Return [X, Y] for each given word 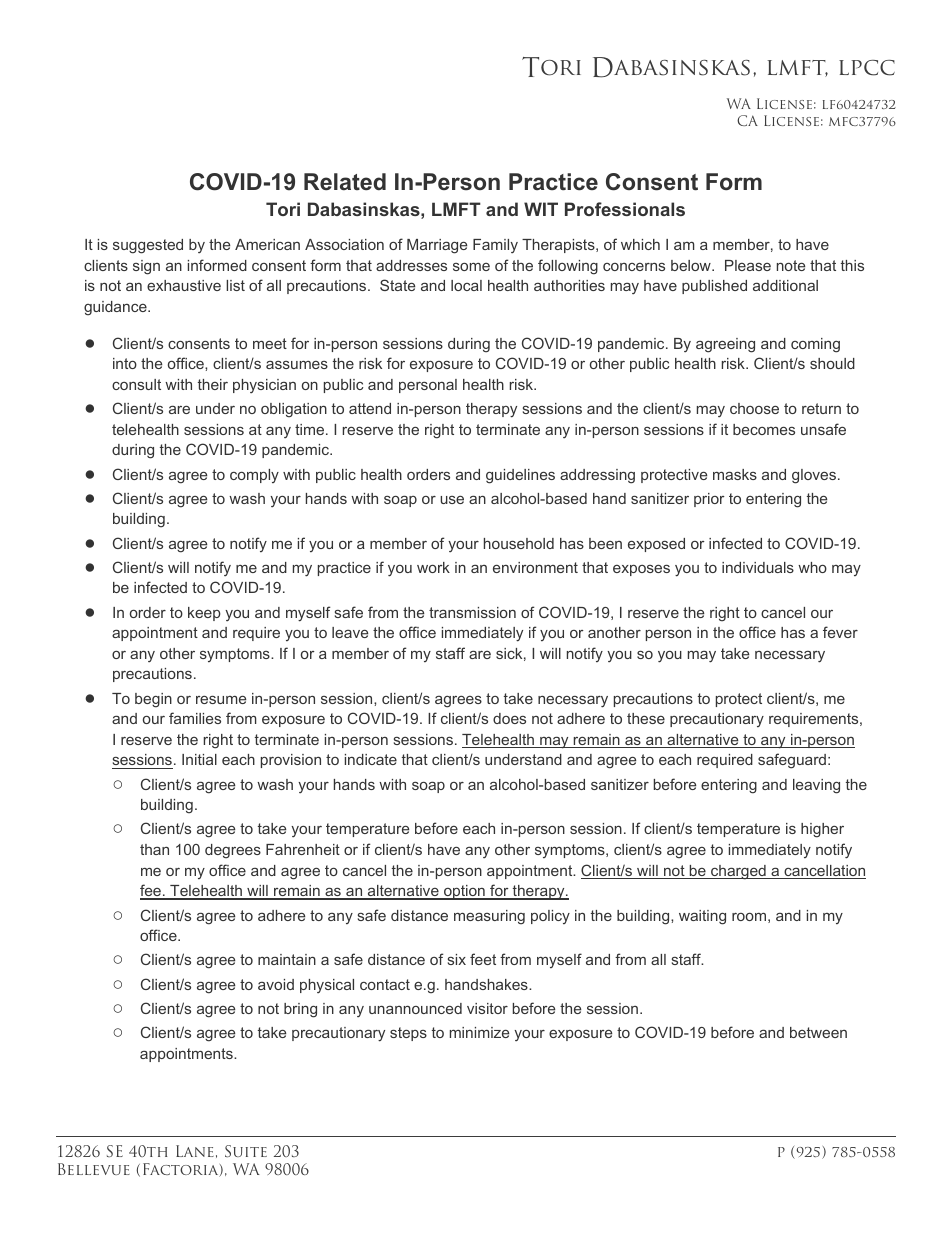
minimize [479, 1032]
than [154, 849]
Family [495, 246]
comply [254, 476]
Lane [195, 1151]
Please [748, 265]
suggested [148, 246]
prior [709, 500]
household [519, 543]
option [464, 892]
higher [822, 830]
